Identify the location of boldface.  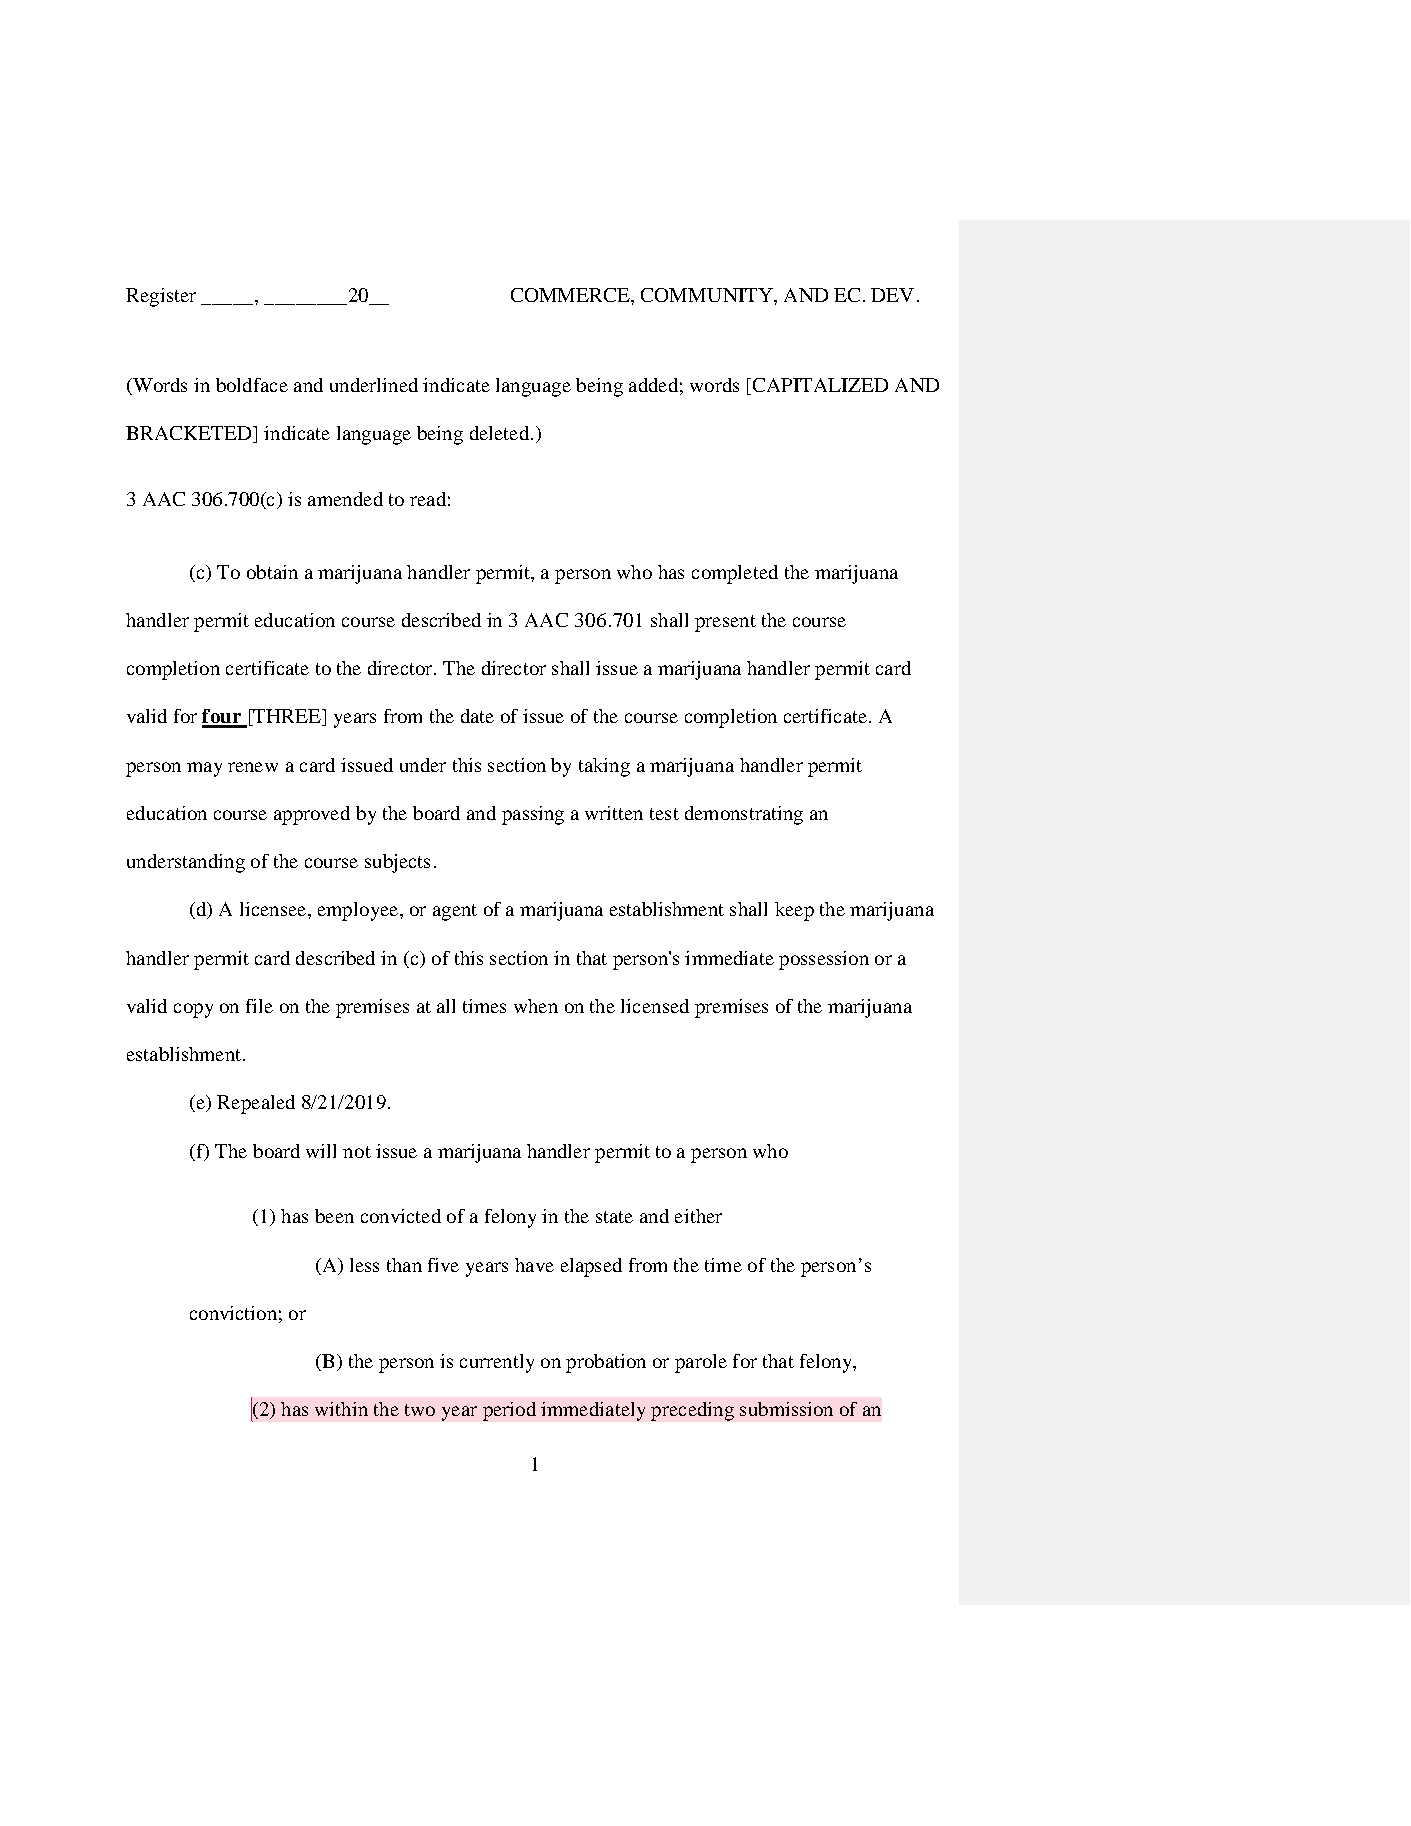
(252, 385).
